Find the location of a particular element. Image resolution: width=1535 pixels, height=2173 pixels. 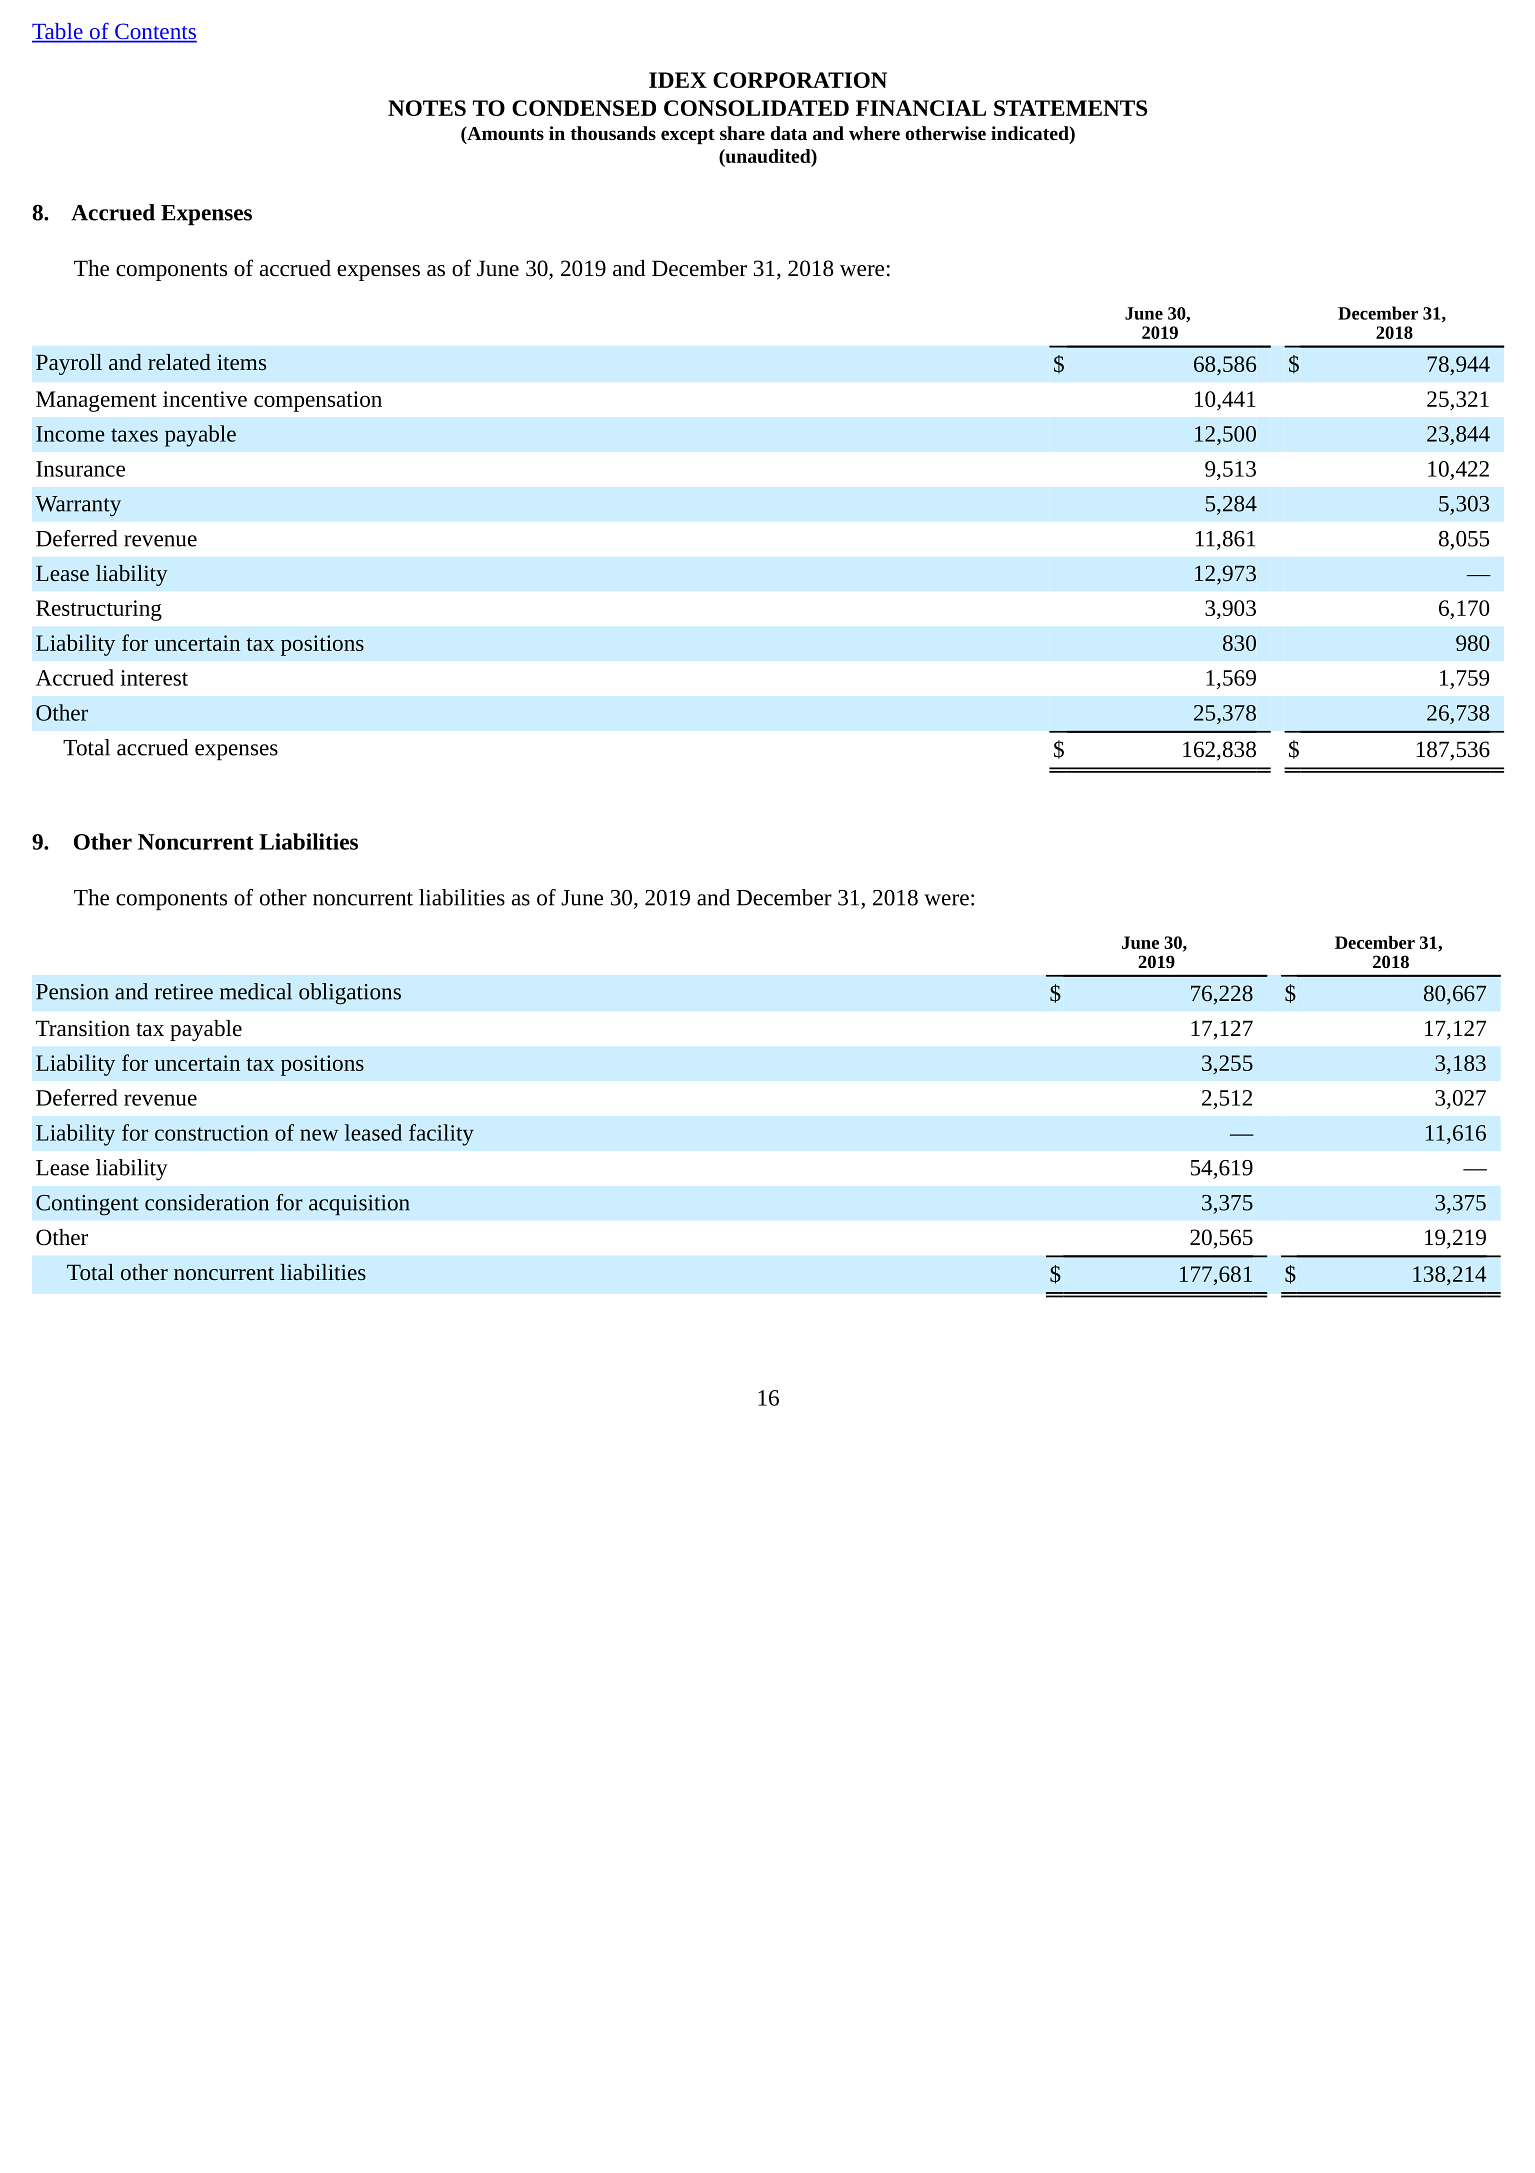

where is located at coordinates (874, 133).
